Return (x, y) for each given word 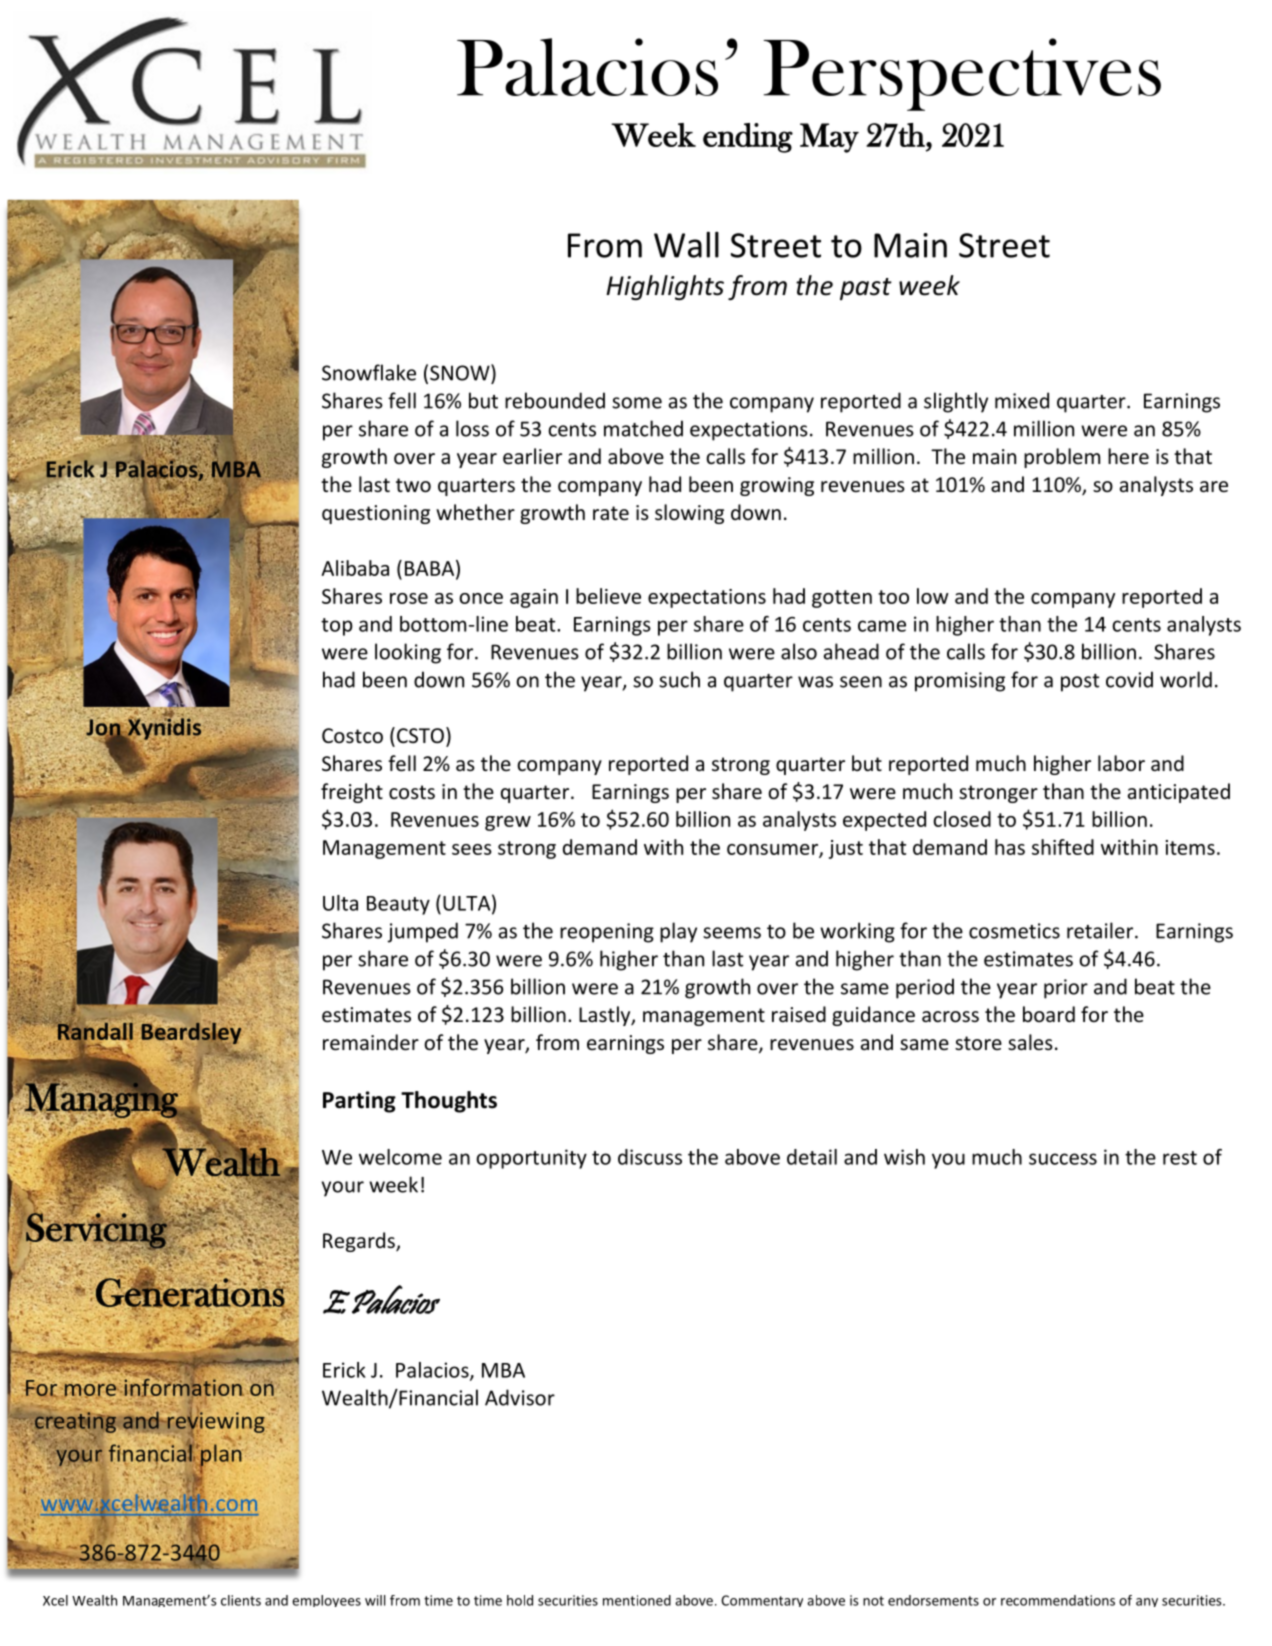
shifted (1063, 847)
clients (241, 1600)
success (1063, 1159)
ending (748, 138)
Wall (686, 245)
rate (611, 513)
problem (1062, 458)
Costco (352, 736)
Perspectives (962, 74)
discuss (650, 1157)
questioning (376, 514)
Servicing (96, 1230)
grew (508, 823)
